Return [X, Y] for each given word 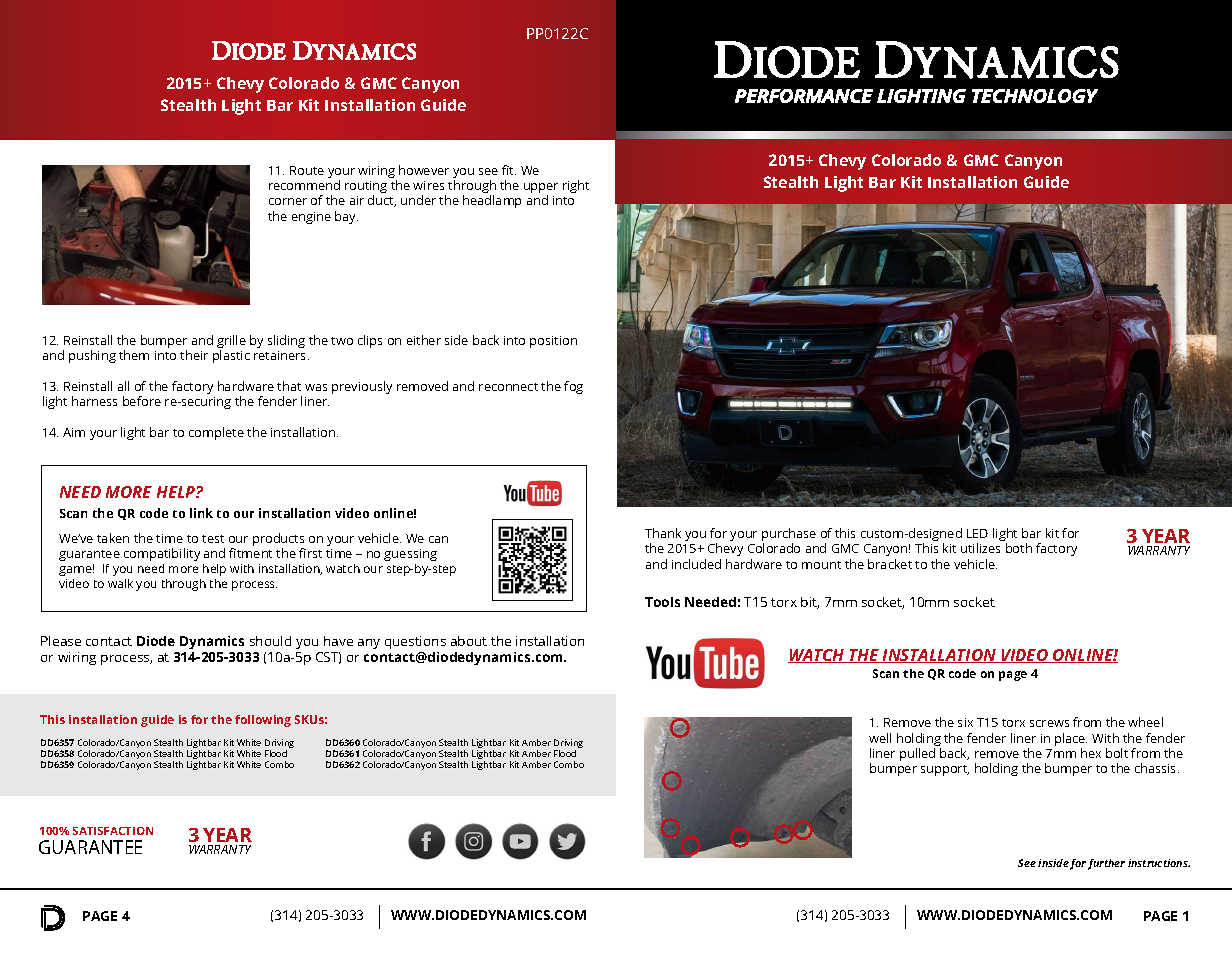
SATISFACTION [113, 831]
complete [216, 433]
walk [120, 583]
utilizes [980, 548]
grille [231, 343]
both [1019, 548]
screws [1049, 723]
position [553, 342]
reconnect [508, 387]
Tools [662, 602]
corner [288, 201]
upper [541, 189]
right [576, 186]
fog [573, 387]
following [263, 721]
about [469, 641]
